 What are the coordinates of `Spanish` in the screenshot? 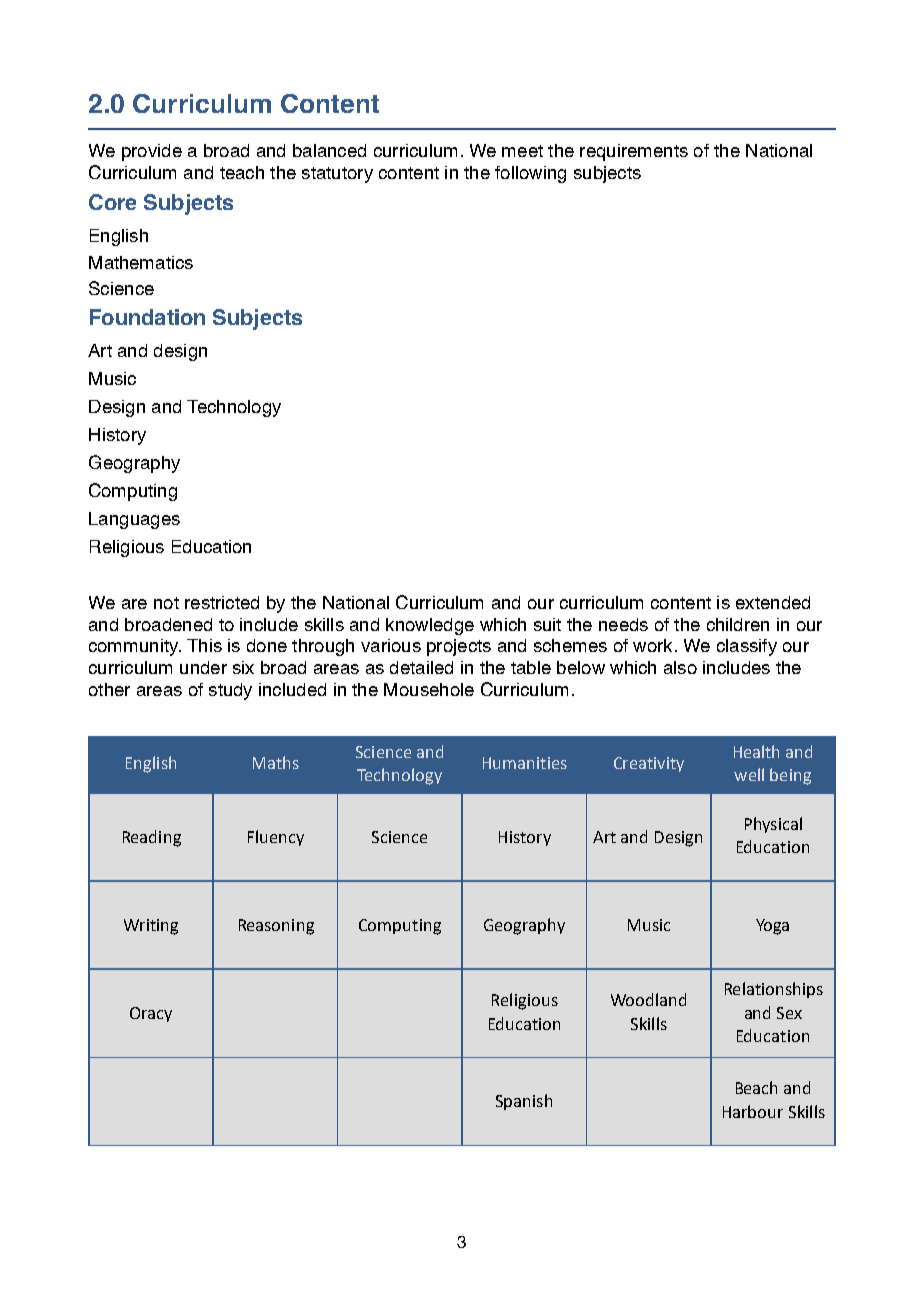 It's located at (524, 1102).
